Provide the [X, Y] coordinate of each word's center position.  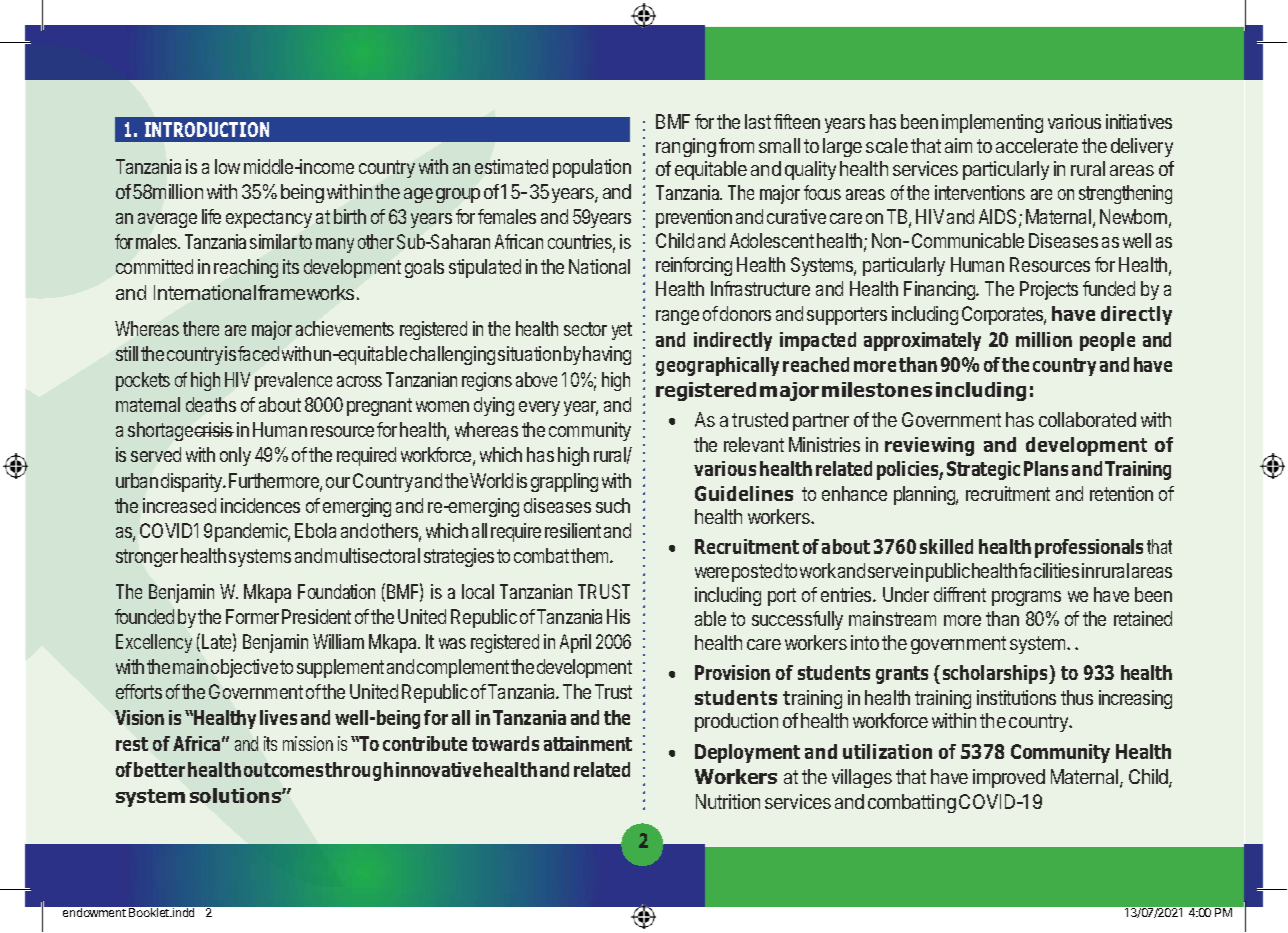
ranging [686, 147]
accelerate [1037, 145]
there [201, 328]
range [677, 317]
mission [308, 743]
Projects [1049, 290]
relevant [754, 444]
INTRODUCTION [207, 129]
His [618, 616]
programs [1026, 598]
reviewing [929, 446]
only [235, 456]
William [338, 641]
